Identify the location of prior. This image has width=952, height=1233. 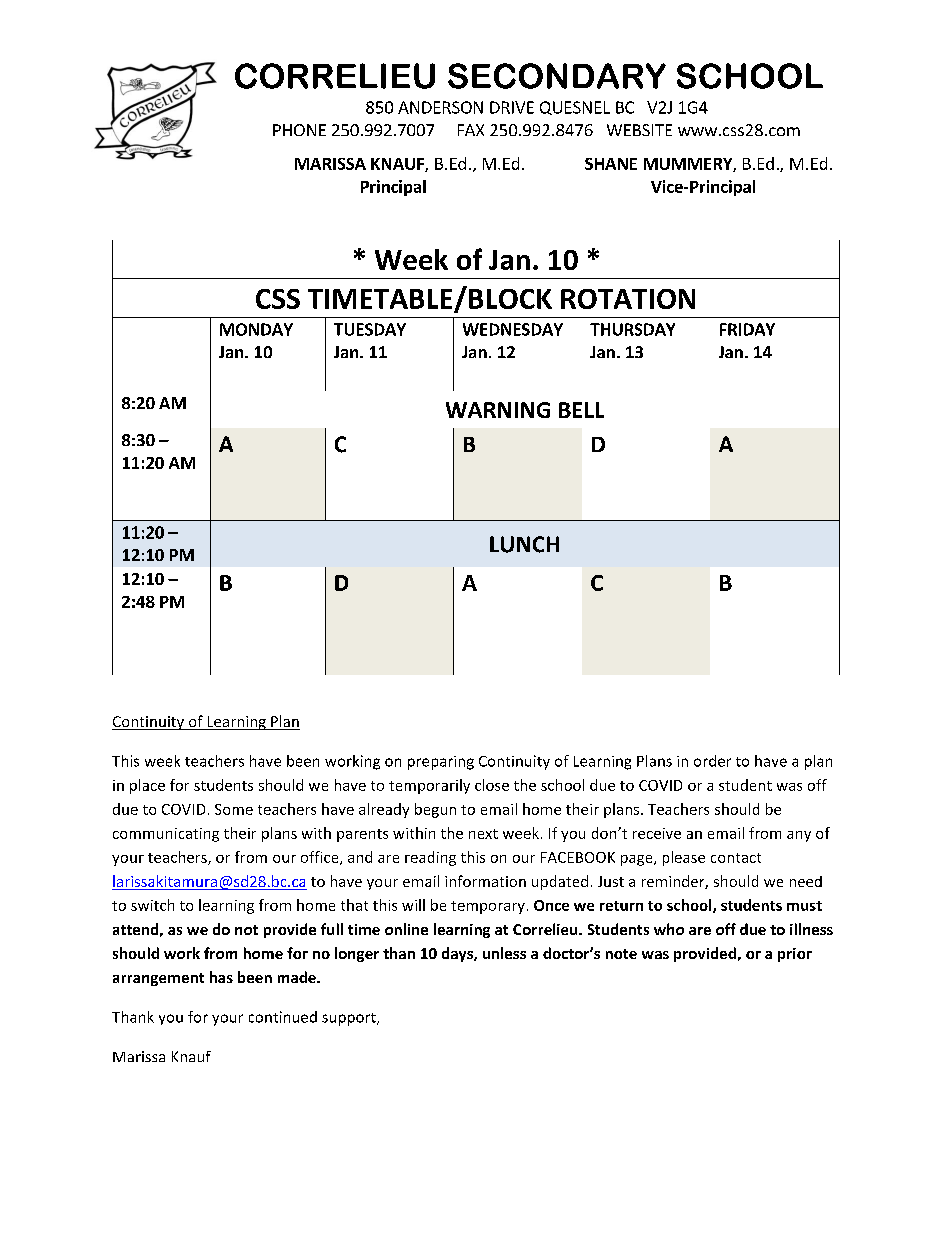
(795, 955).
